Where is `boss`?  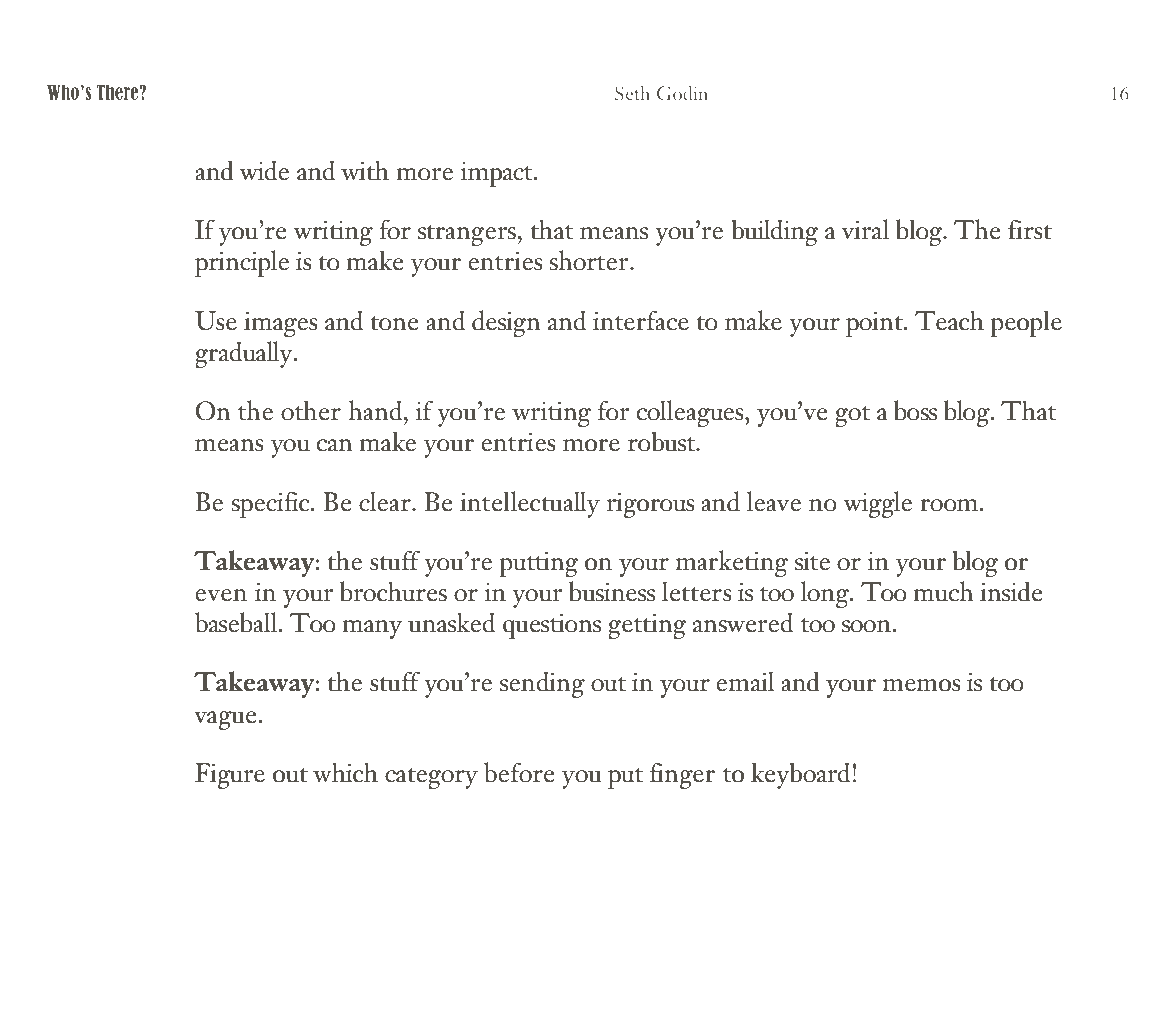 boss is located at coordinates (915, 410).
